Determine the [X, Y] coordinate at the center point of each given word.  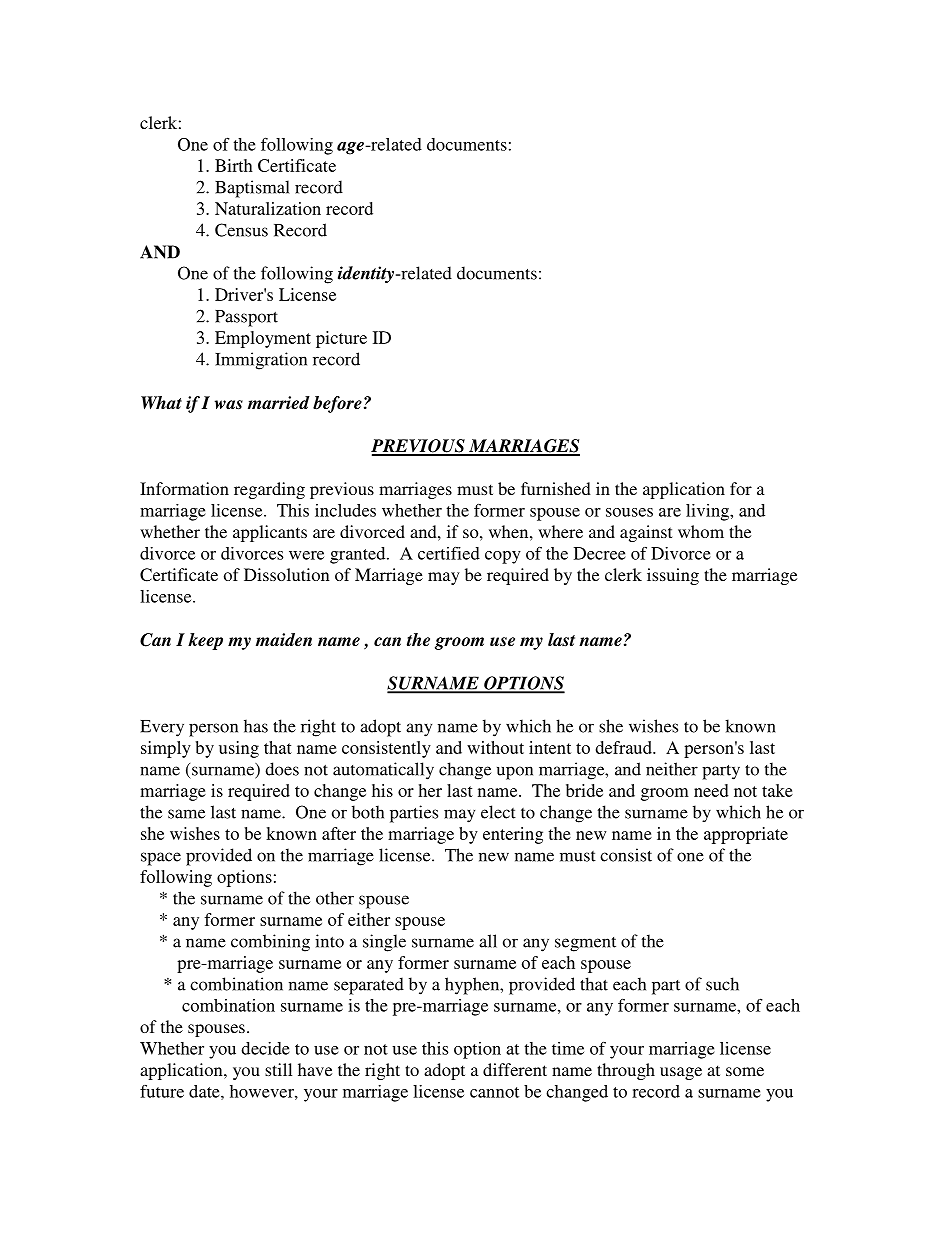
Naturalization [268, 208]
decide [265, 1048]
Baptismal [252, 189]
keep [205, 641]
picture [341, 339]
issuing [673, 576]
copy [503, 557]
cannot [494, 1092]
